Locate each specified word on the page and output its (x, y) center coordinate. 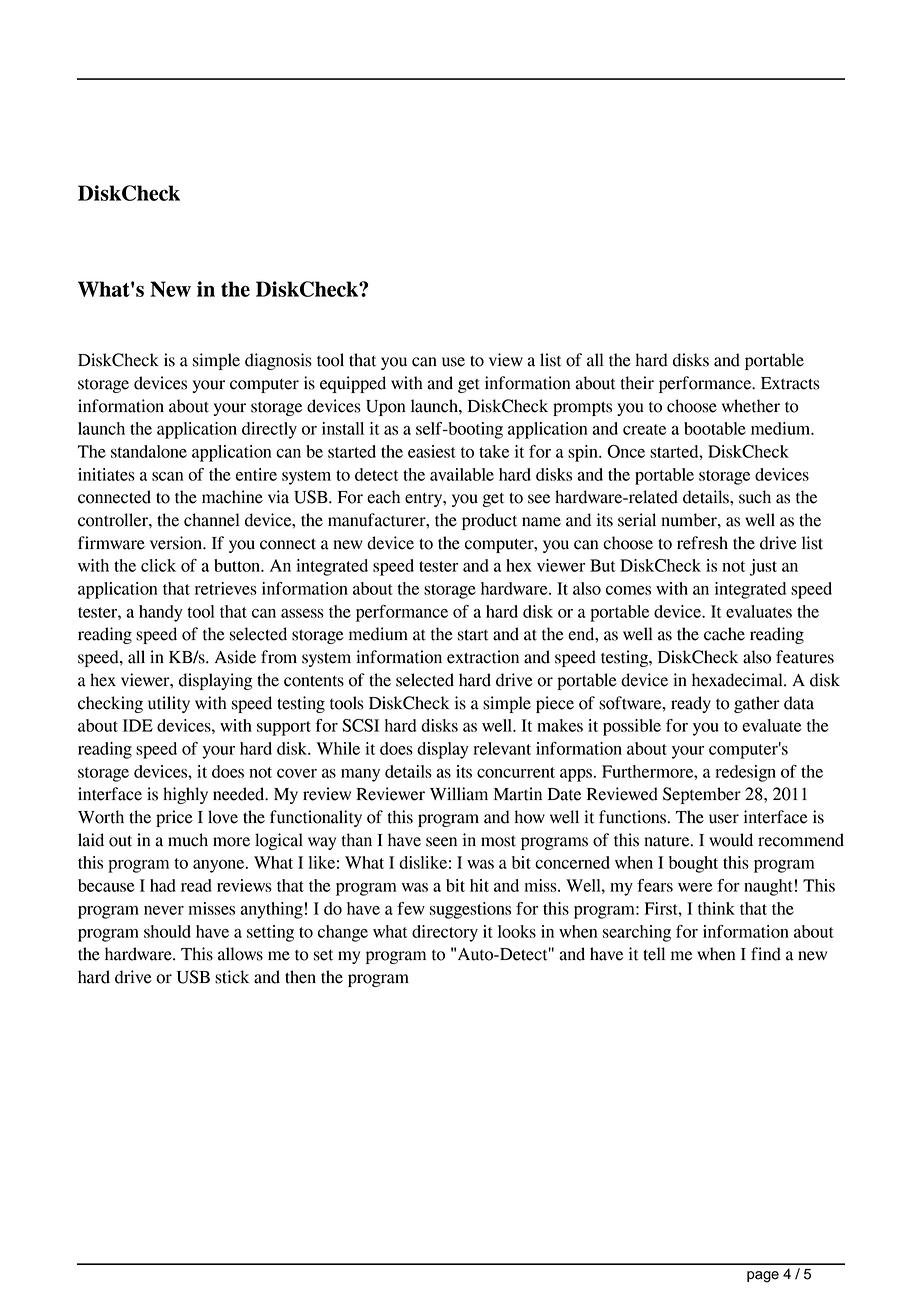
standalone (149, 451)
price (174, 818)
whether (751, 406)
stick (232, 977)
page (763, 1277)
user (724, 819)
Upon (386, 408)
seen (441, 842)
